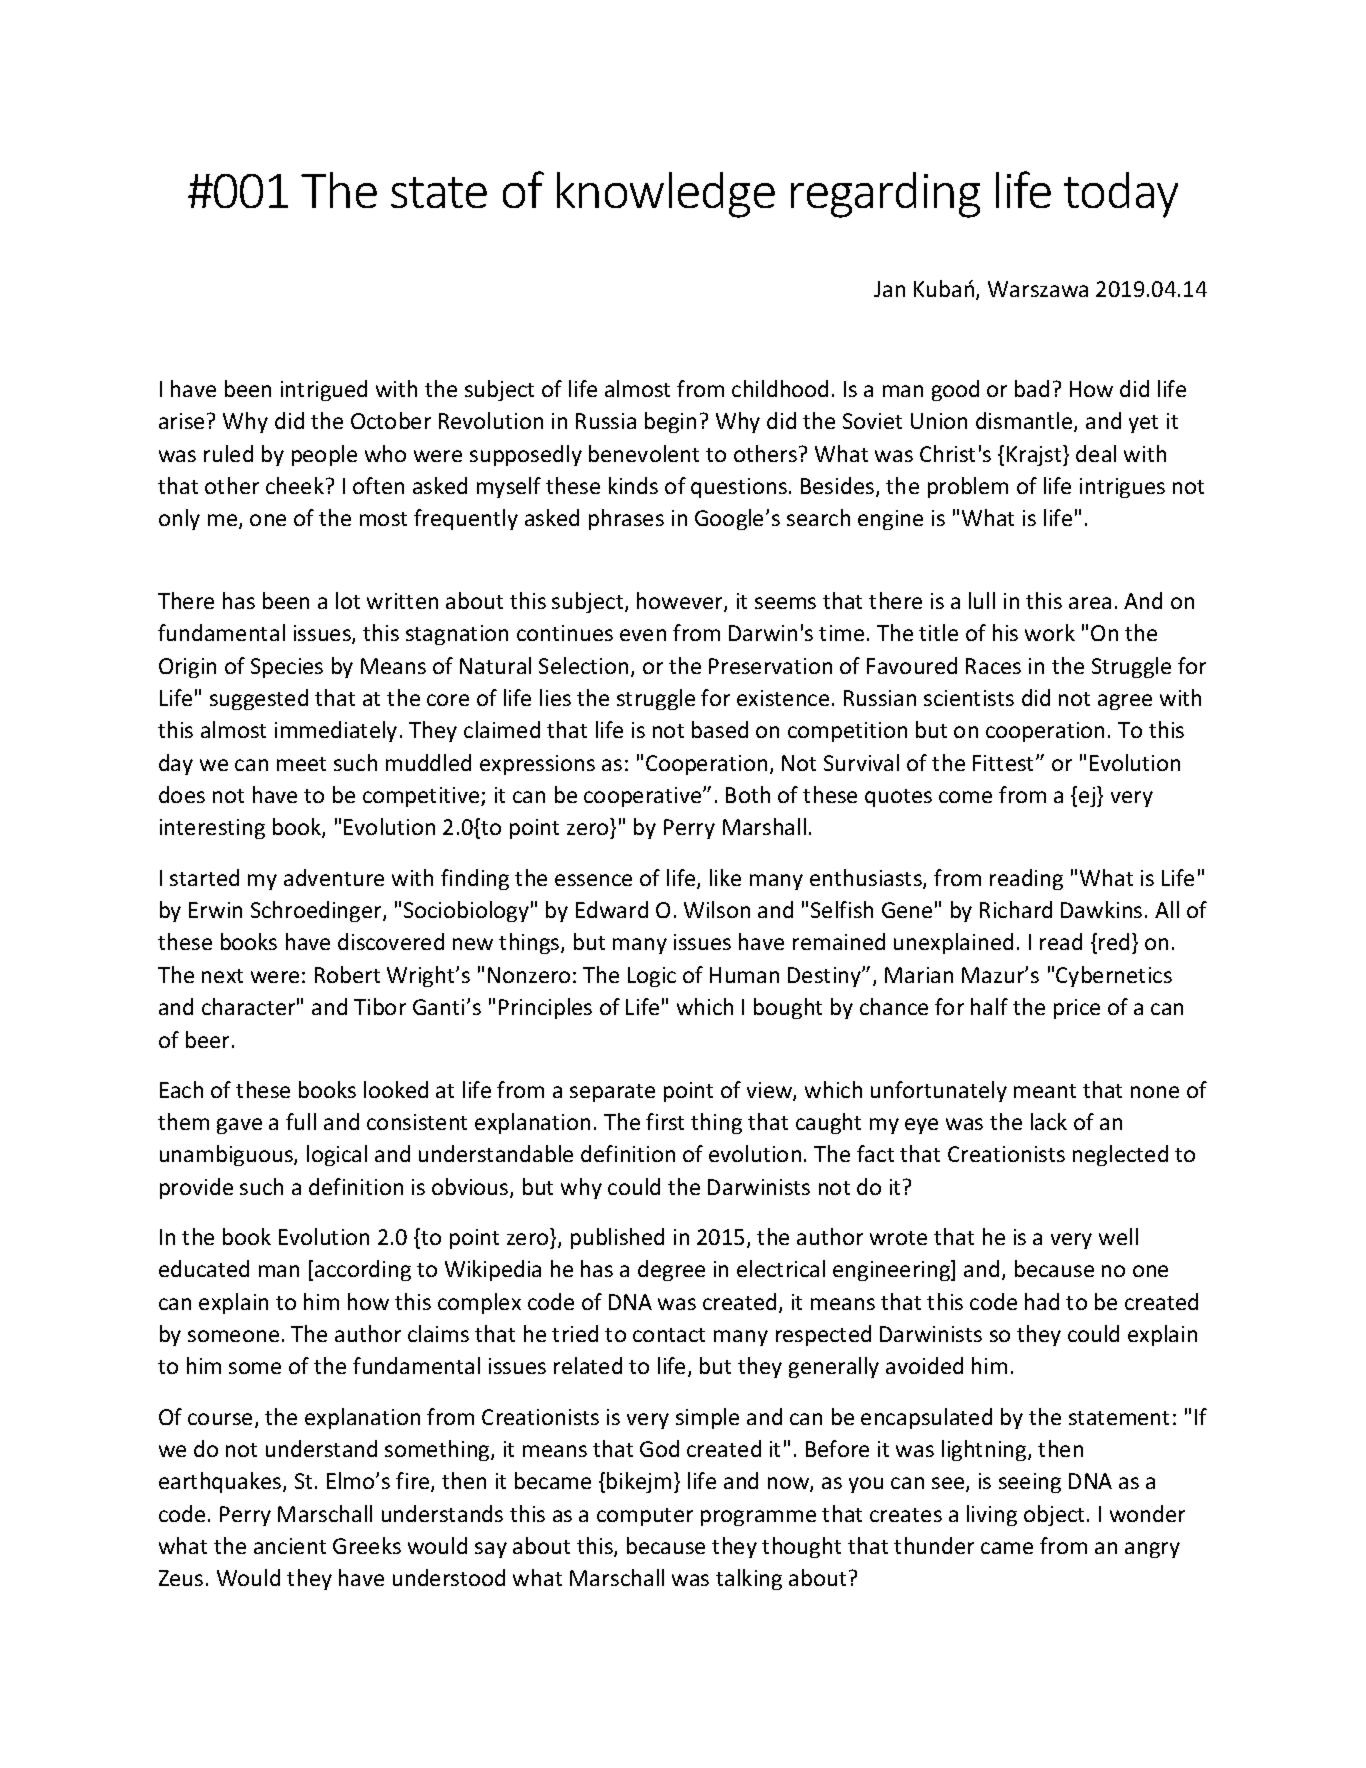 The height and width of the image is (1768, 1366). What do you see at coordinates (363, 1270) in the image?
I see `according` at bounding box center [363, 1270].
